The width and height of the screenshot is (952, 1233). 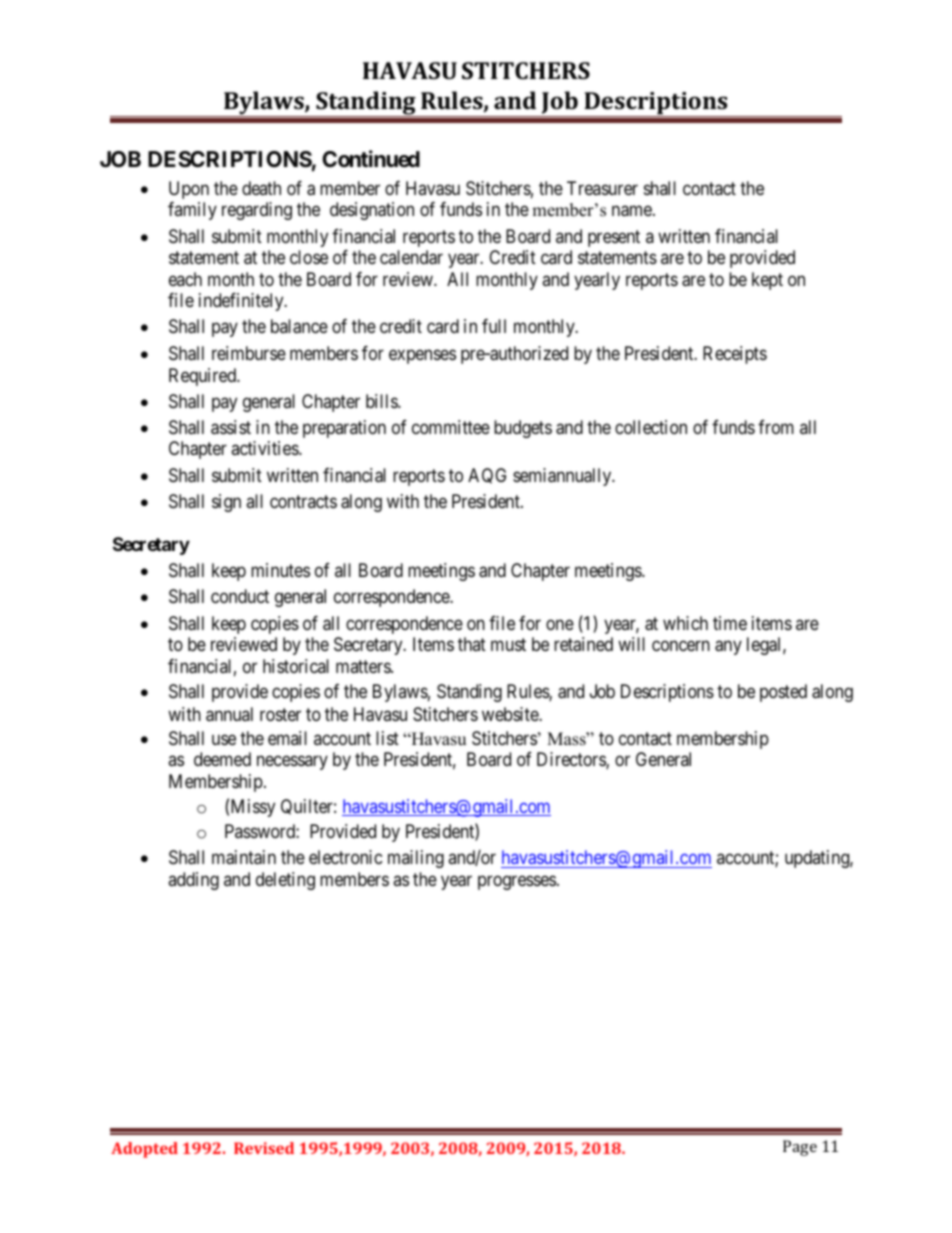 I want to click on historical, so click(x=296, y=666).
